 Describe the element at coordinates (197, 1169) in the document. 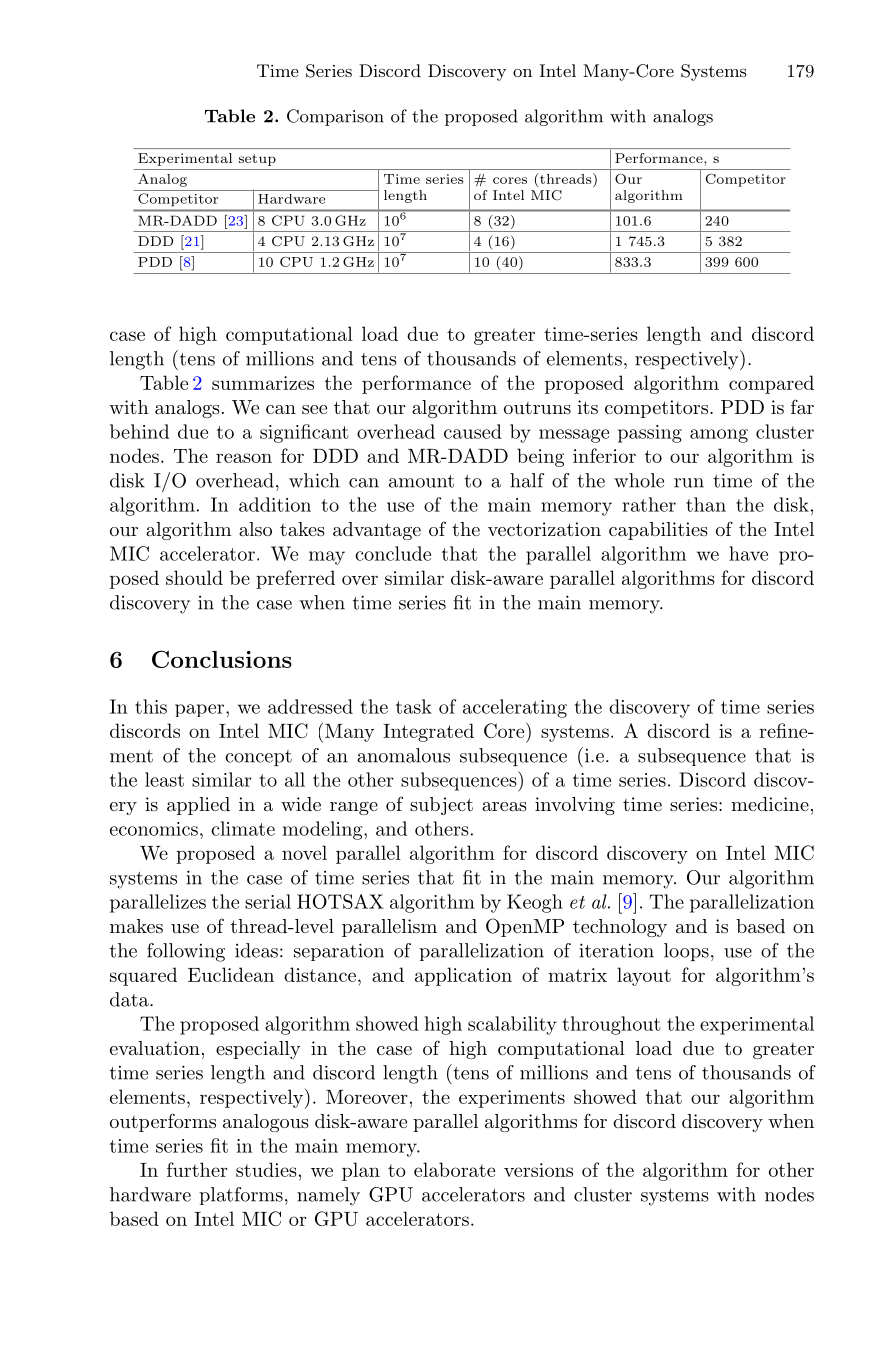

I see `further` at that location.
